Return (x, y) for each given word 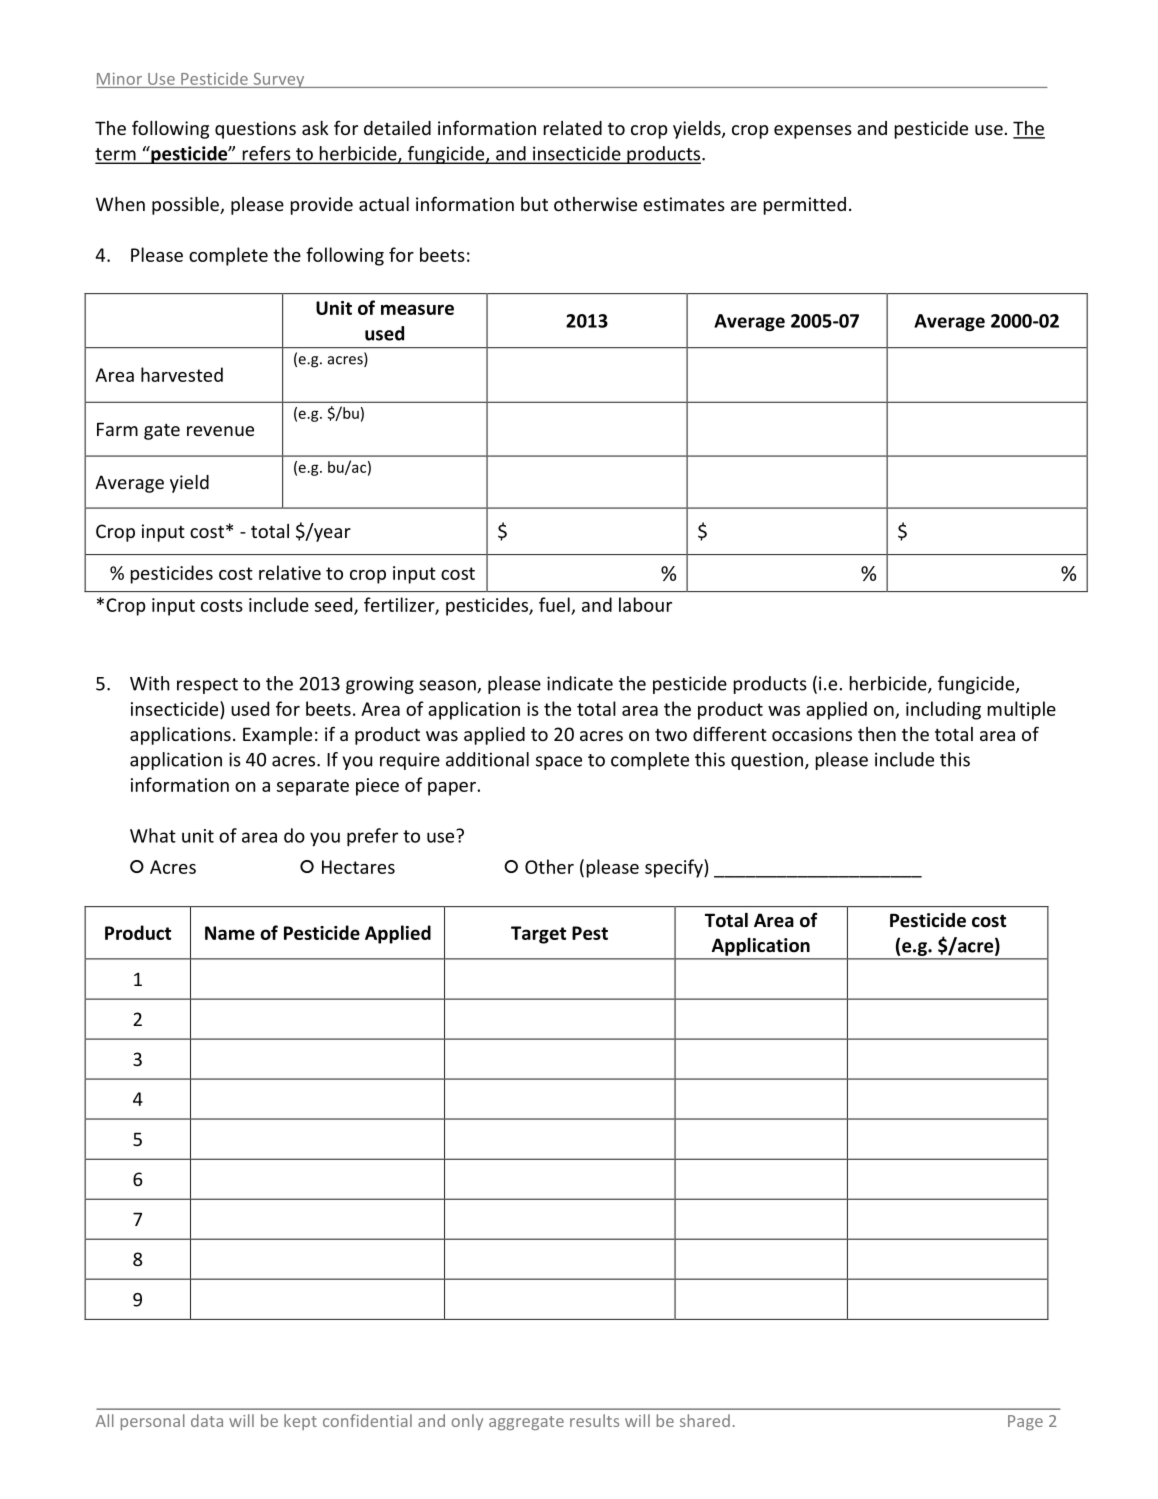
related (573, 128)
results (594, 1420)
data (207, 1420)
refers (266, 154)
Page (1025, 1422)
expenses (813, 132)
